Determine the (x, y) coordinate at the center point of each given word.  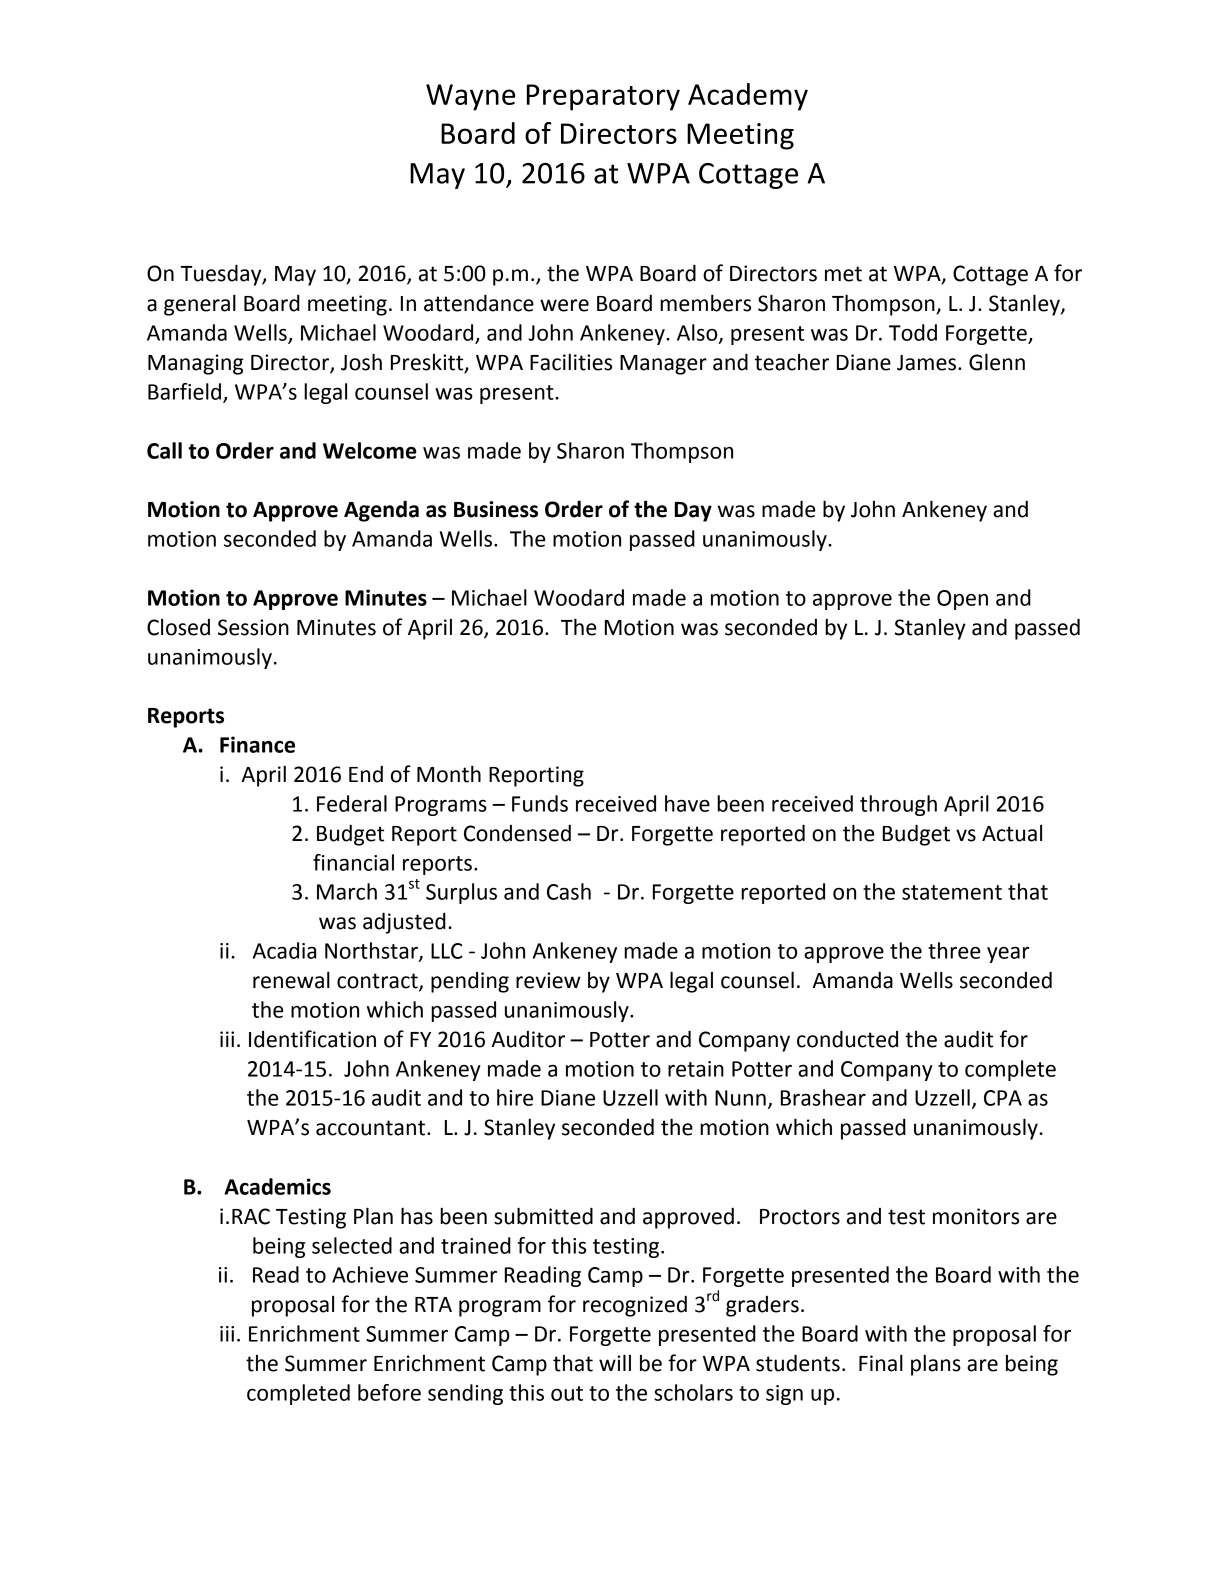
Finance (257, 744)
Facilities (571, 362)
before (389, 1392)
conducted (847, 1039)
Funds (540, 803)
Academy (748, 97)
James (926, 363)
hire (515, 1097)
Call (164, 450)
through (898, 805)
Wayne (471, 97)
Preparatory (603, 97)
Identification (312, 1039)
